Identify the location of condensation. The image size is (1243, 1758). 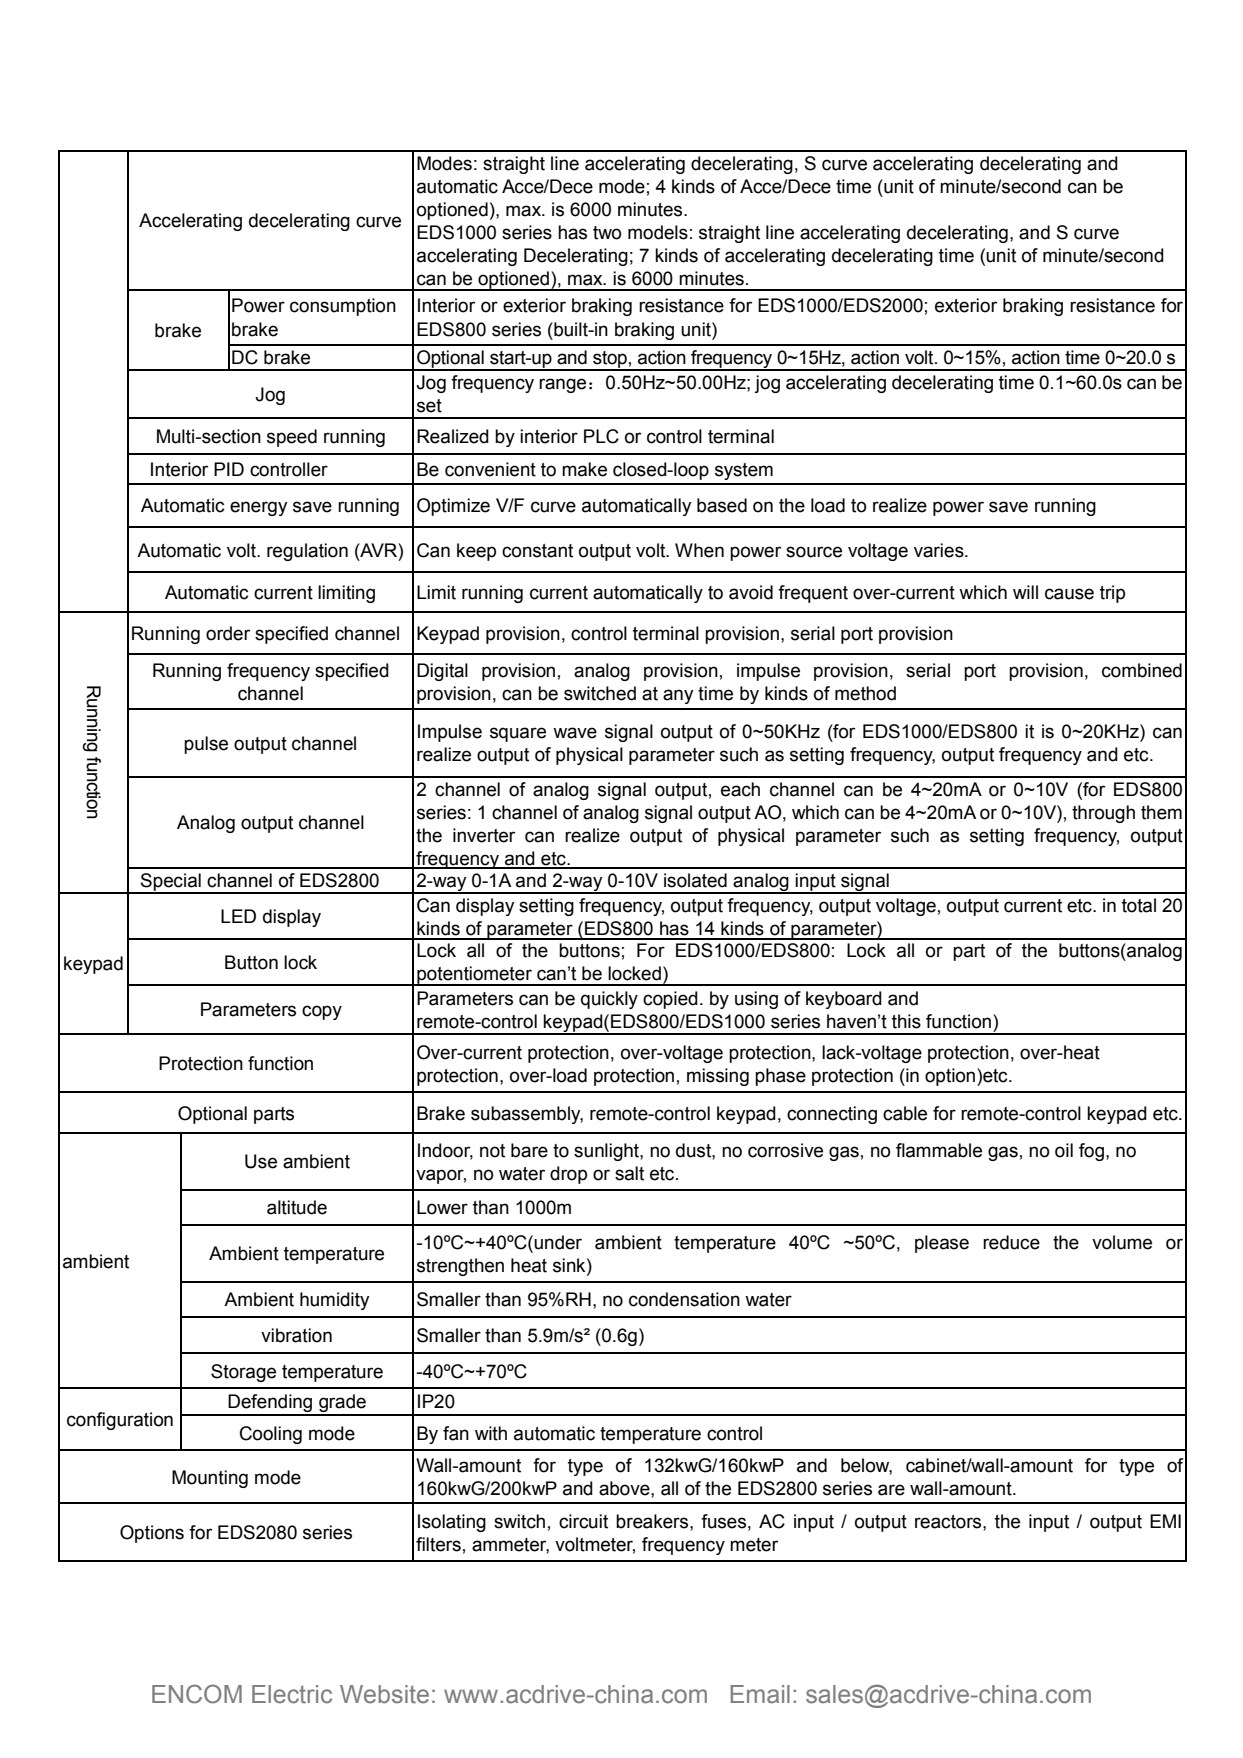
(684, 1299).
